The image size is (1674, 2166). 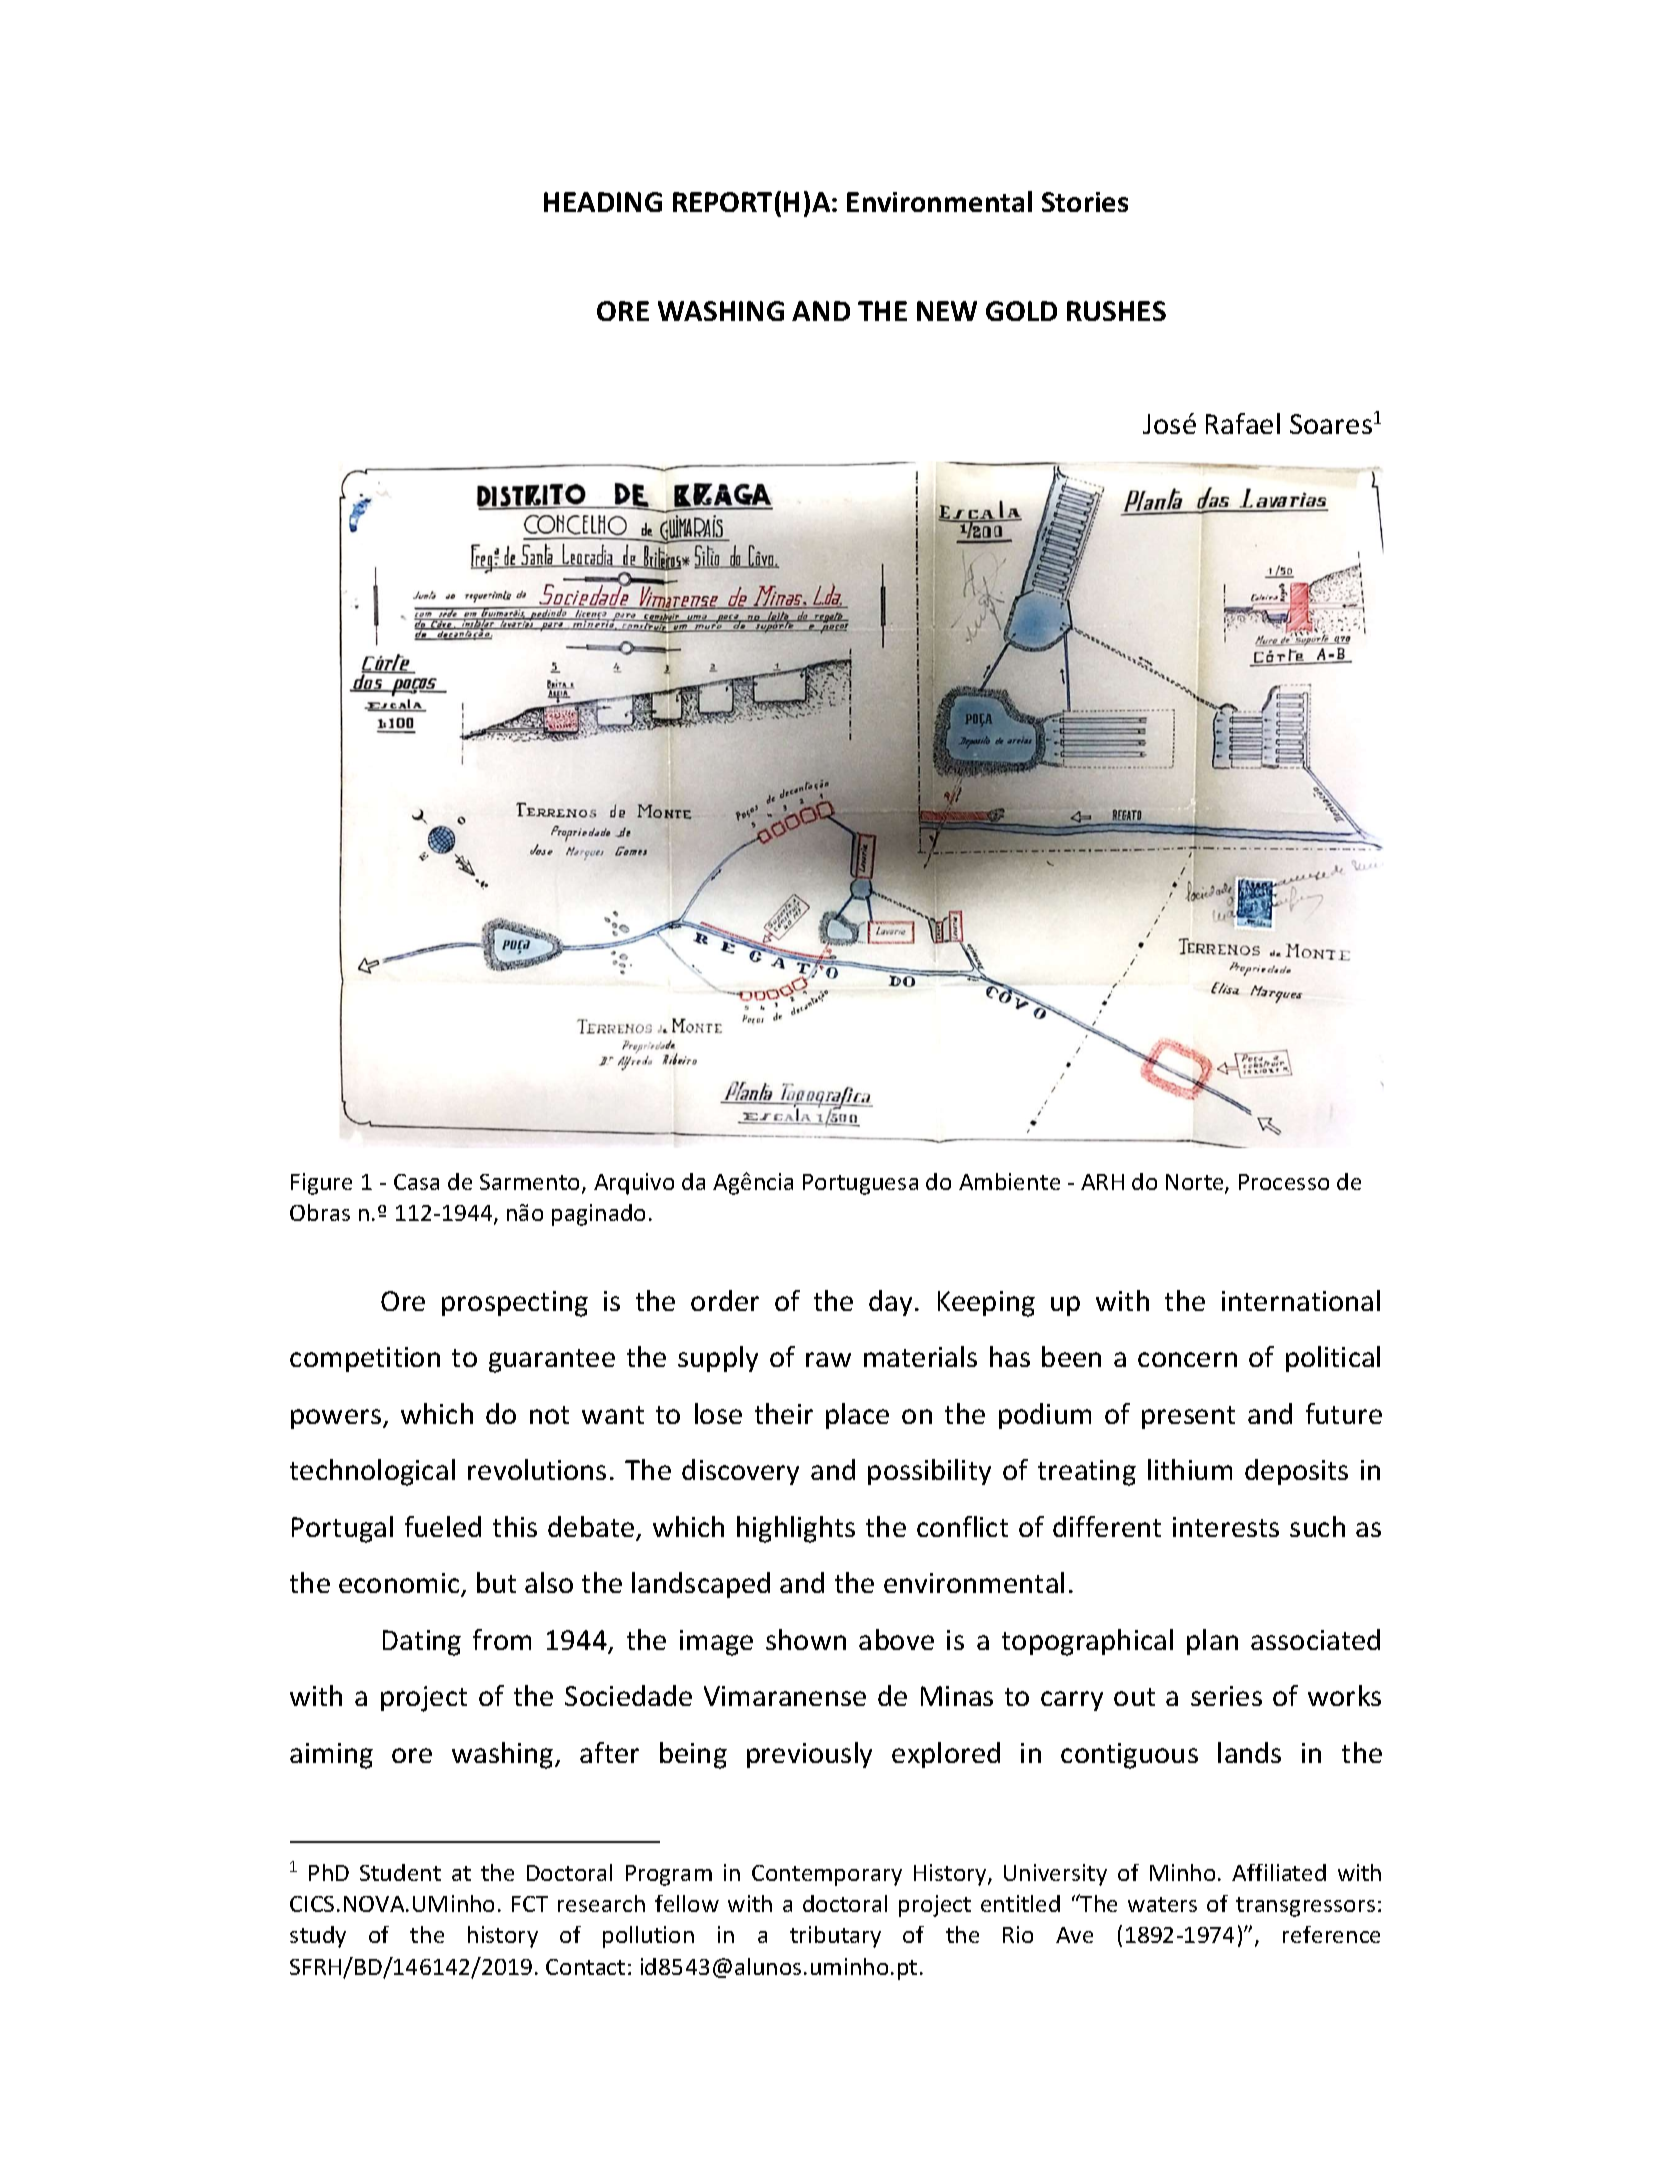 I want to click on tributary, so click(x=835, y=1937).
